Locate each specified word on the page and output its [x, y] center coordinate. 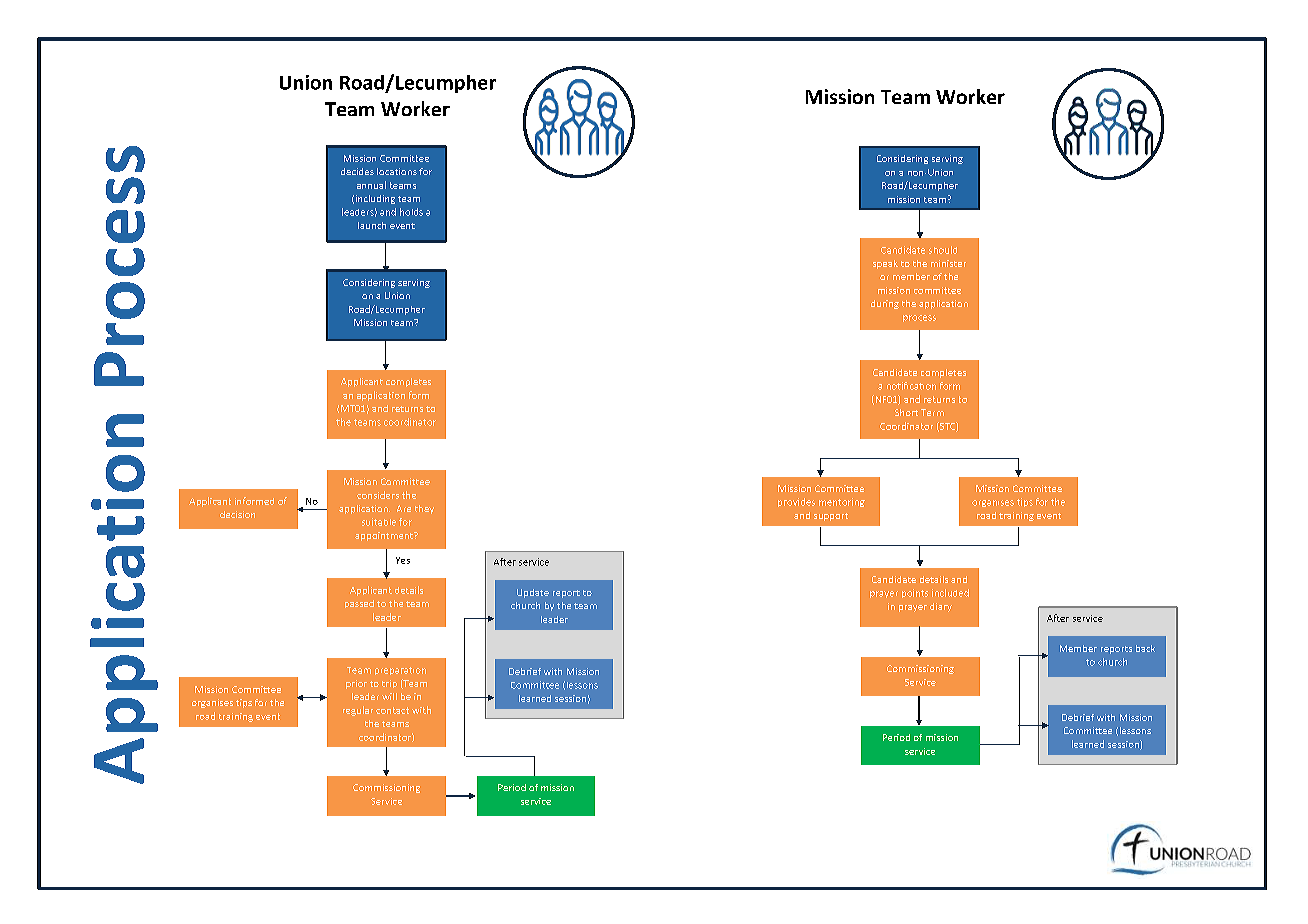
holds [411, 212]
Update [533, 593]
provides [796, 502]
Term [932, 412]
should [943, 250]
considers [378, 495]
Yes [403, 560]
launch [372, 225]
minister [948, 263]
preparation [400, 671]
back [1145, 648]
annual [371, 185]
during [885, 304]
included [950, 593]
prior [356, 684]
